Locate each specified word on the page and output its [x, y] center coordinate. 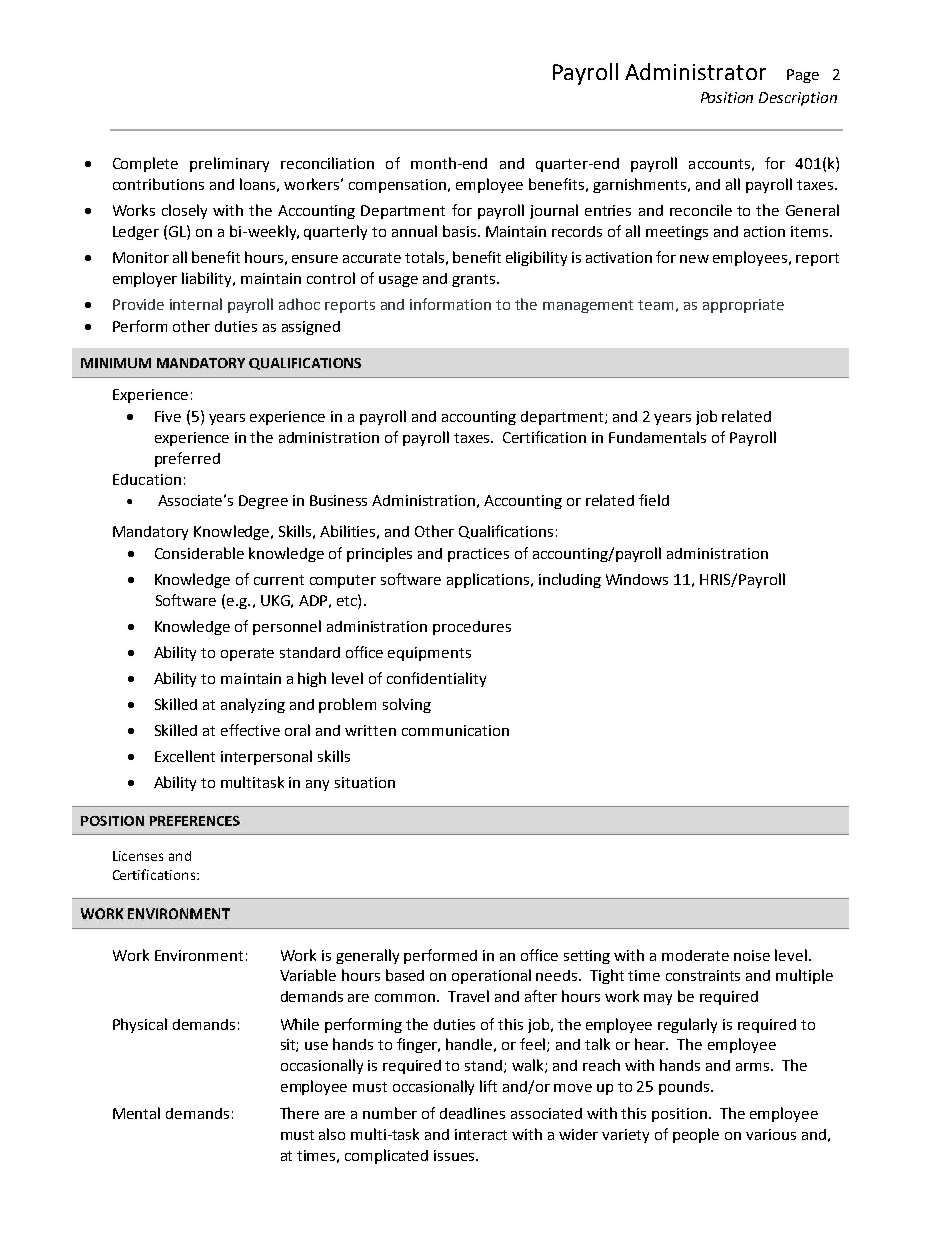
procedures [472, 628]
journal [554, 211]
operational [491, 976]
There [299, 1113]
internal [196, 304]
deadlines [472, 1113]
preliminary [229, 164]
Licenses [138, 856]
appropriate [743, 306]
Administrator [695, 71]
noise [752, 955]
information [450, 304]
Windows [637, 579]
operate [247, 654]
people [696, 1135]
